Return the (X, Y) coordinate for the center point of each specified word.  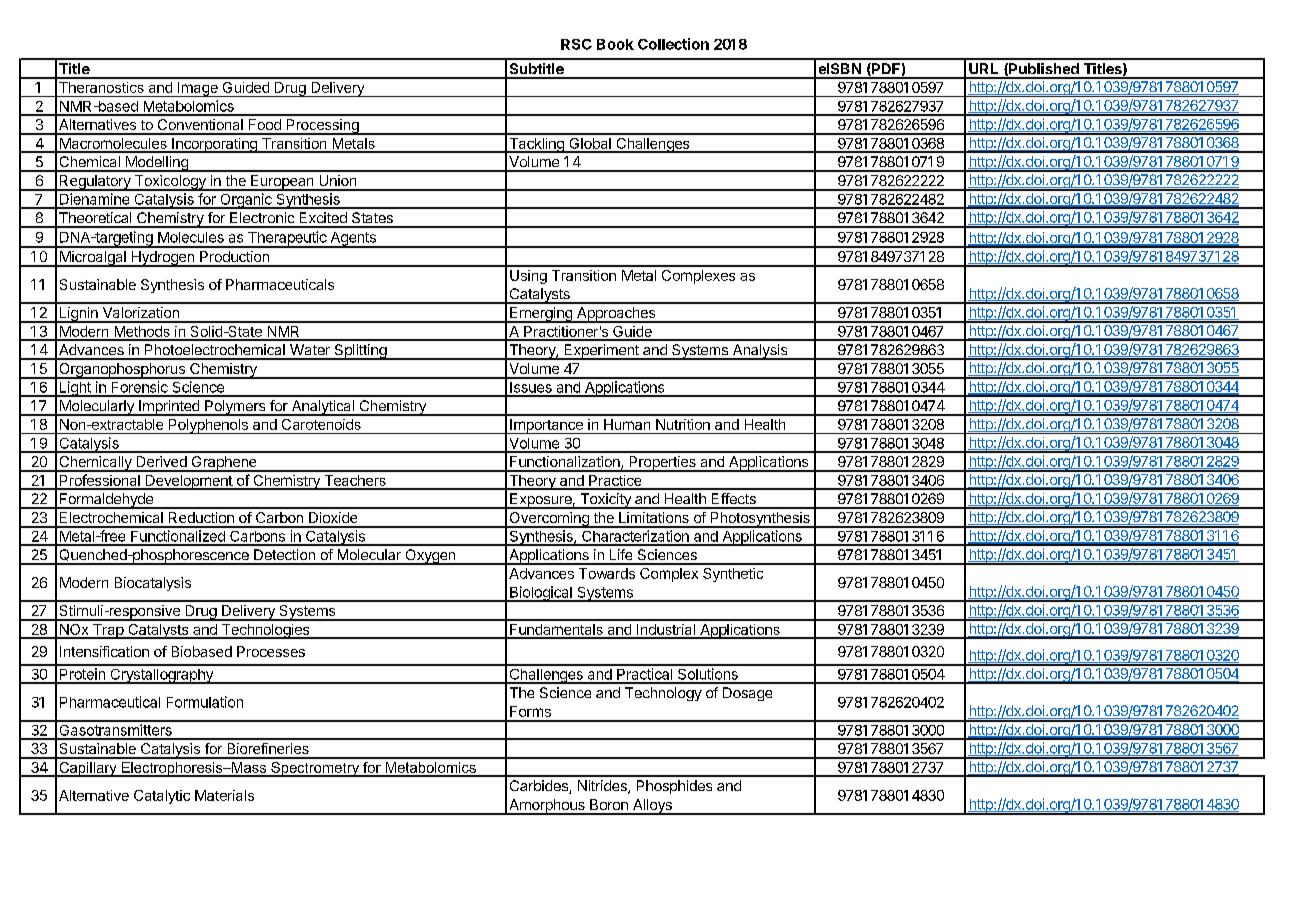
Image (198, 89)
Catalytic (162, 797)
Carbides (540, 787)
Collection (673, 44)
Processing (322, 127)
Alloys (652, 807)
